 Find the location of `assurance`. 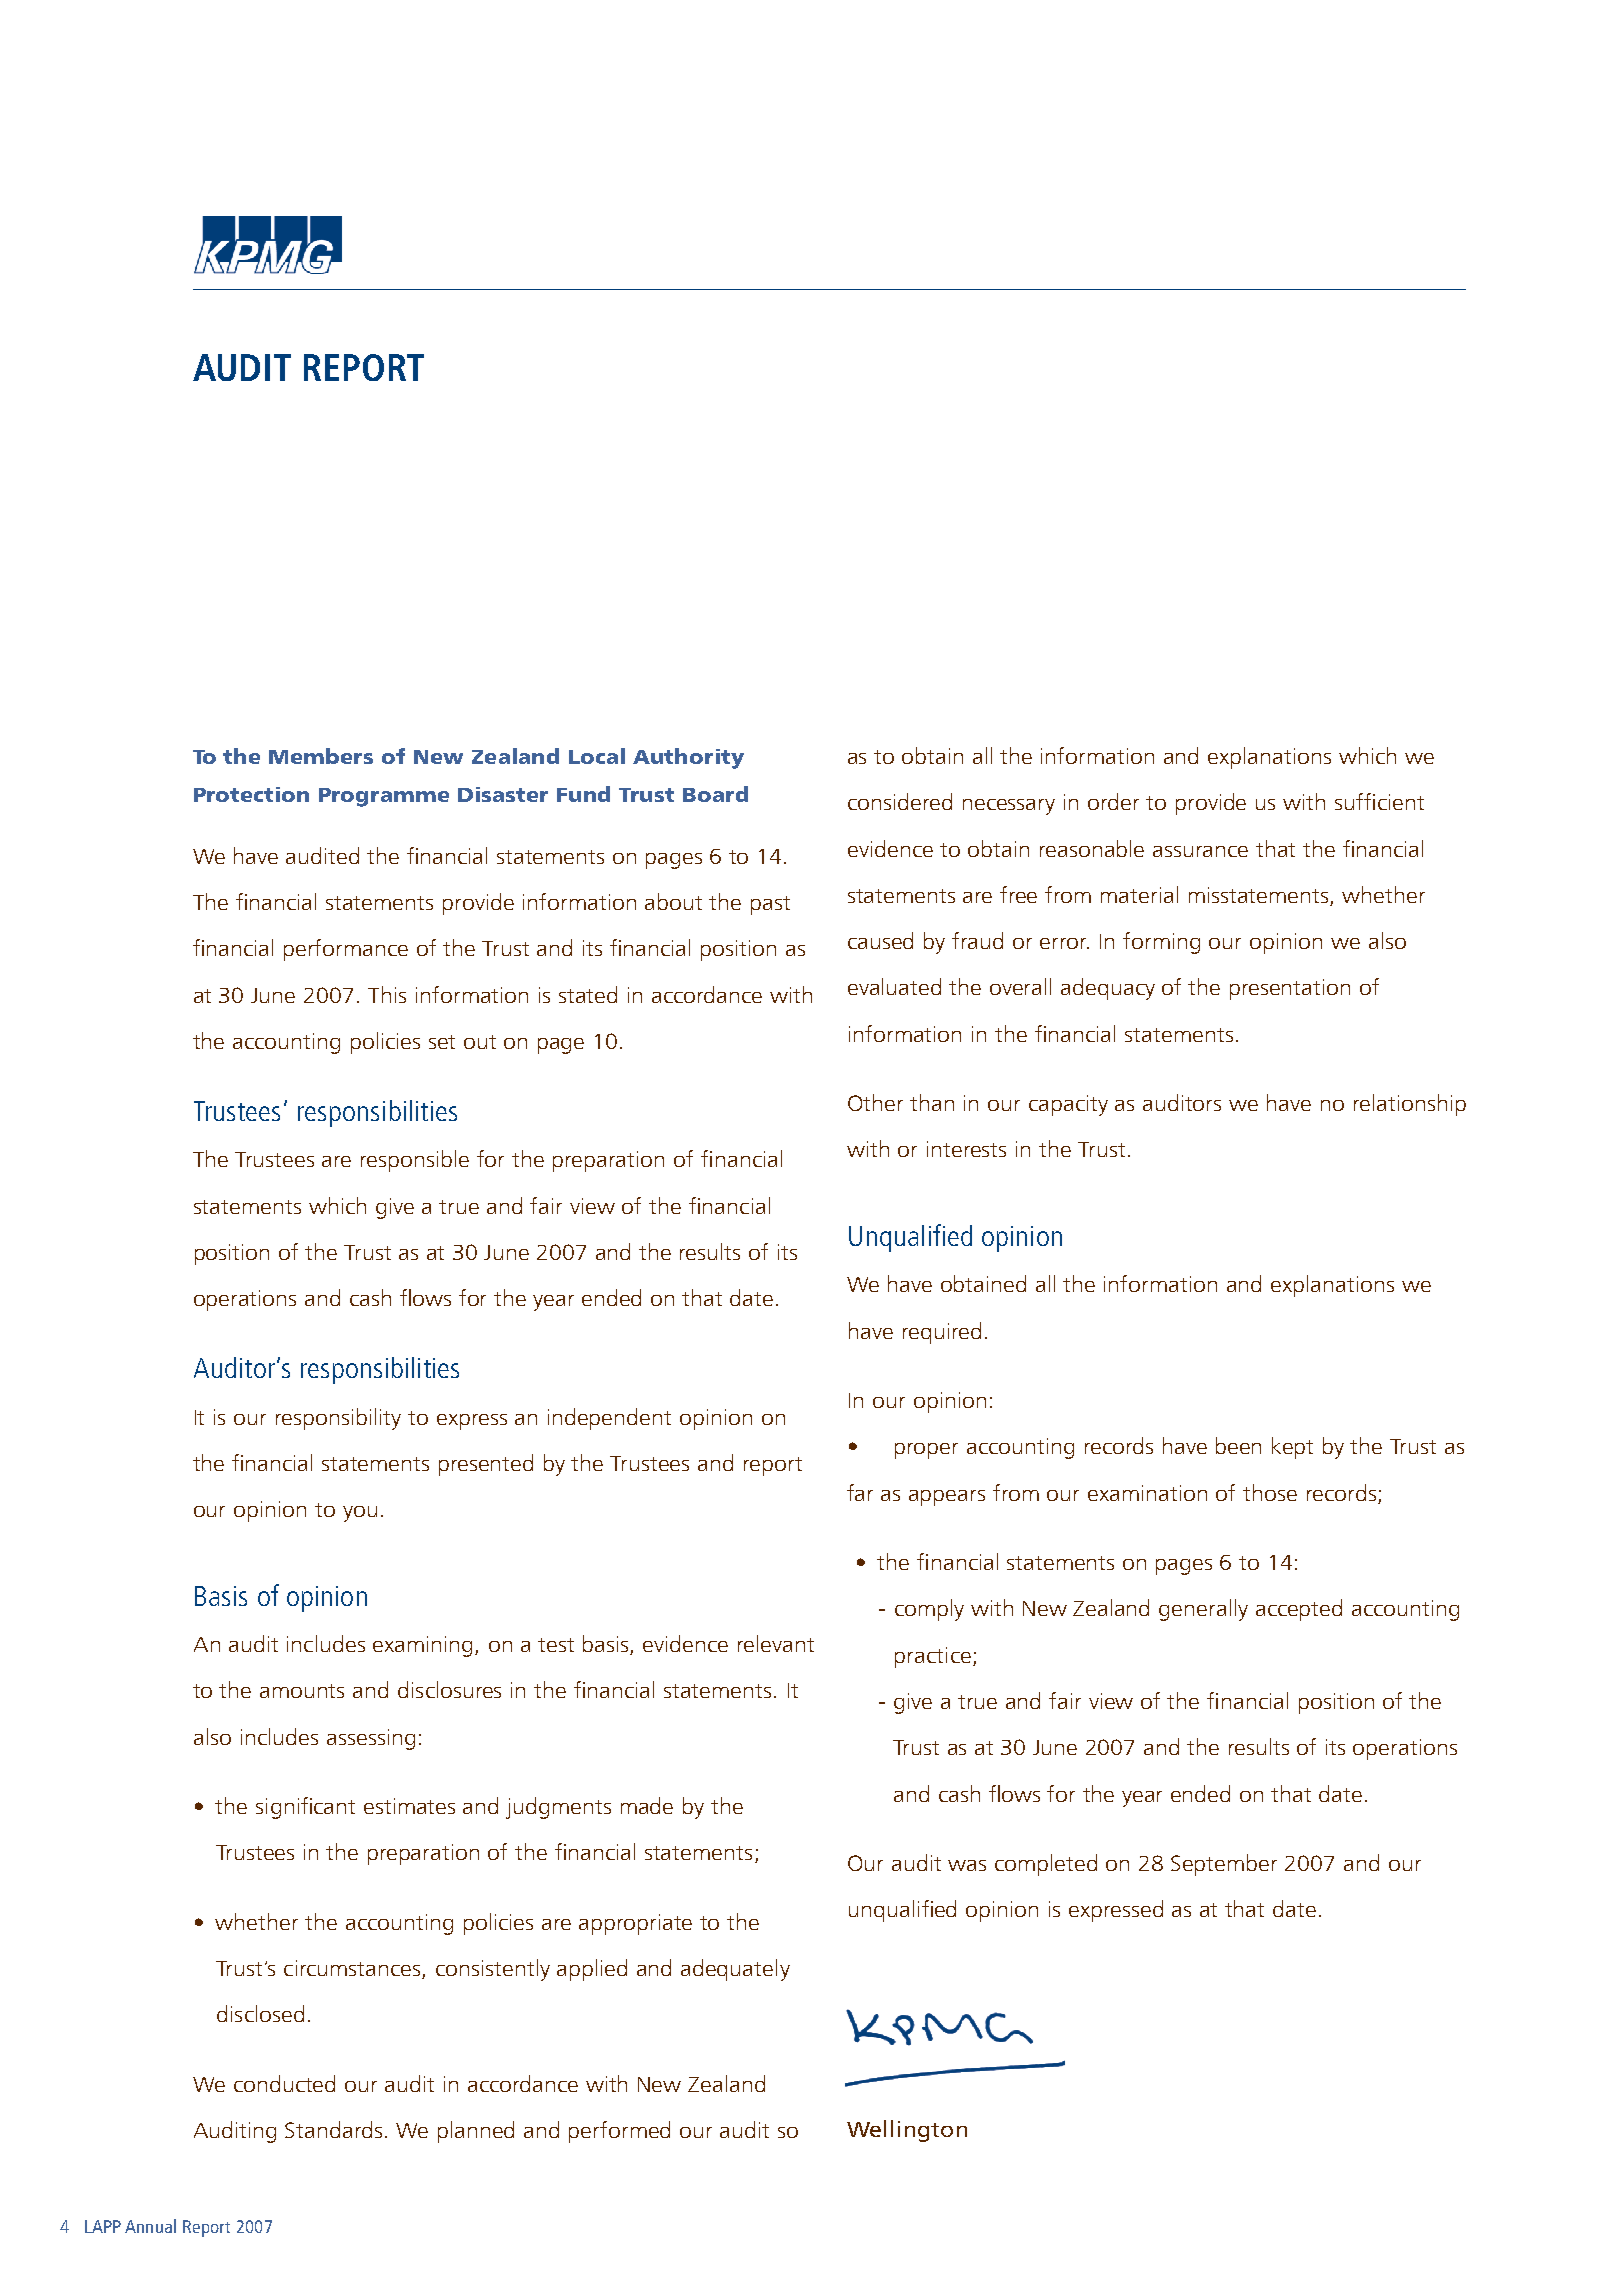

assurance is located at coordinates (1200, 851).
